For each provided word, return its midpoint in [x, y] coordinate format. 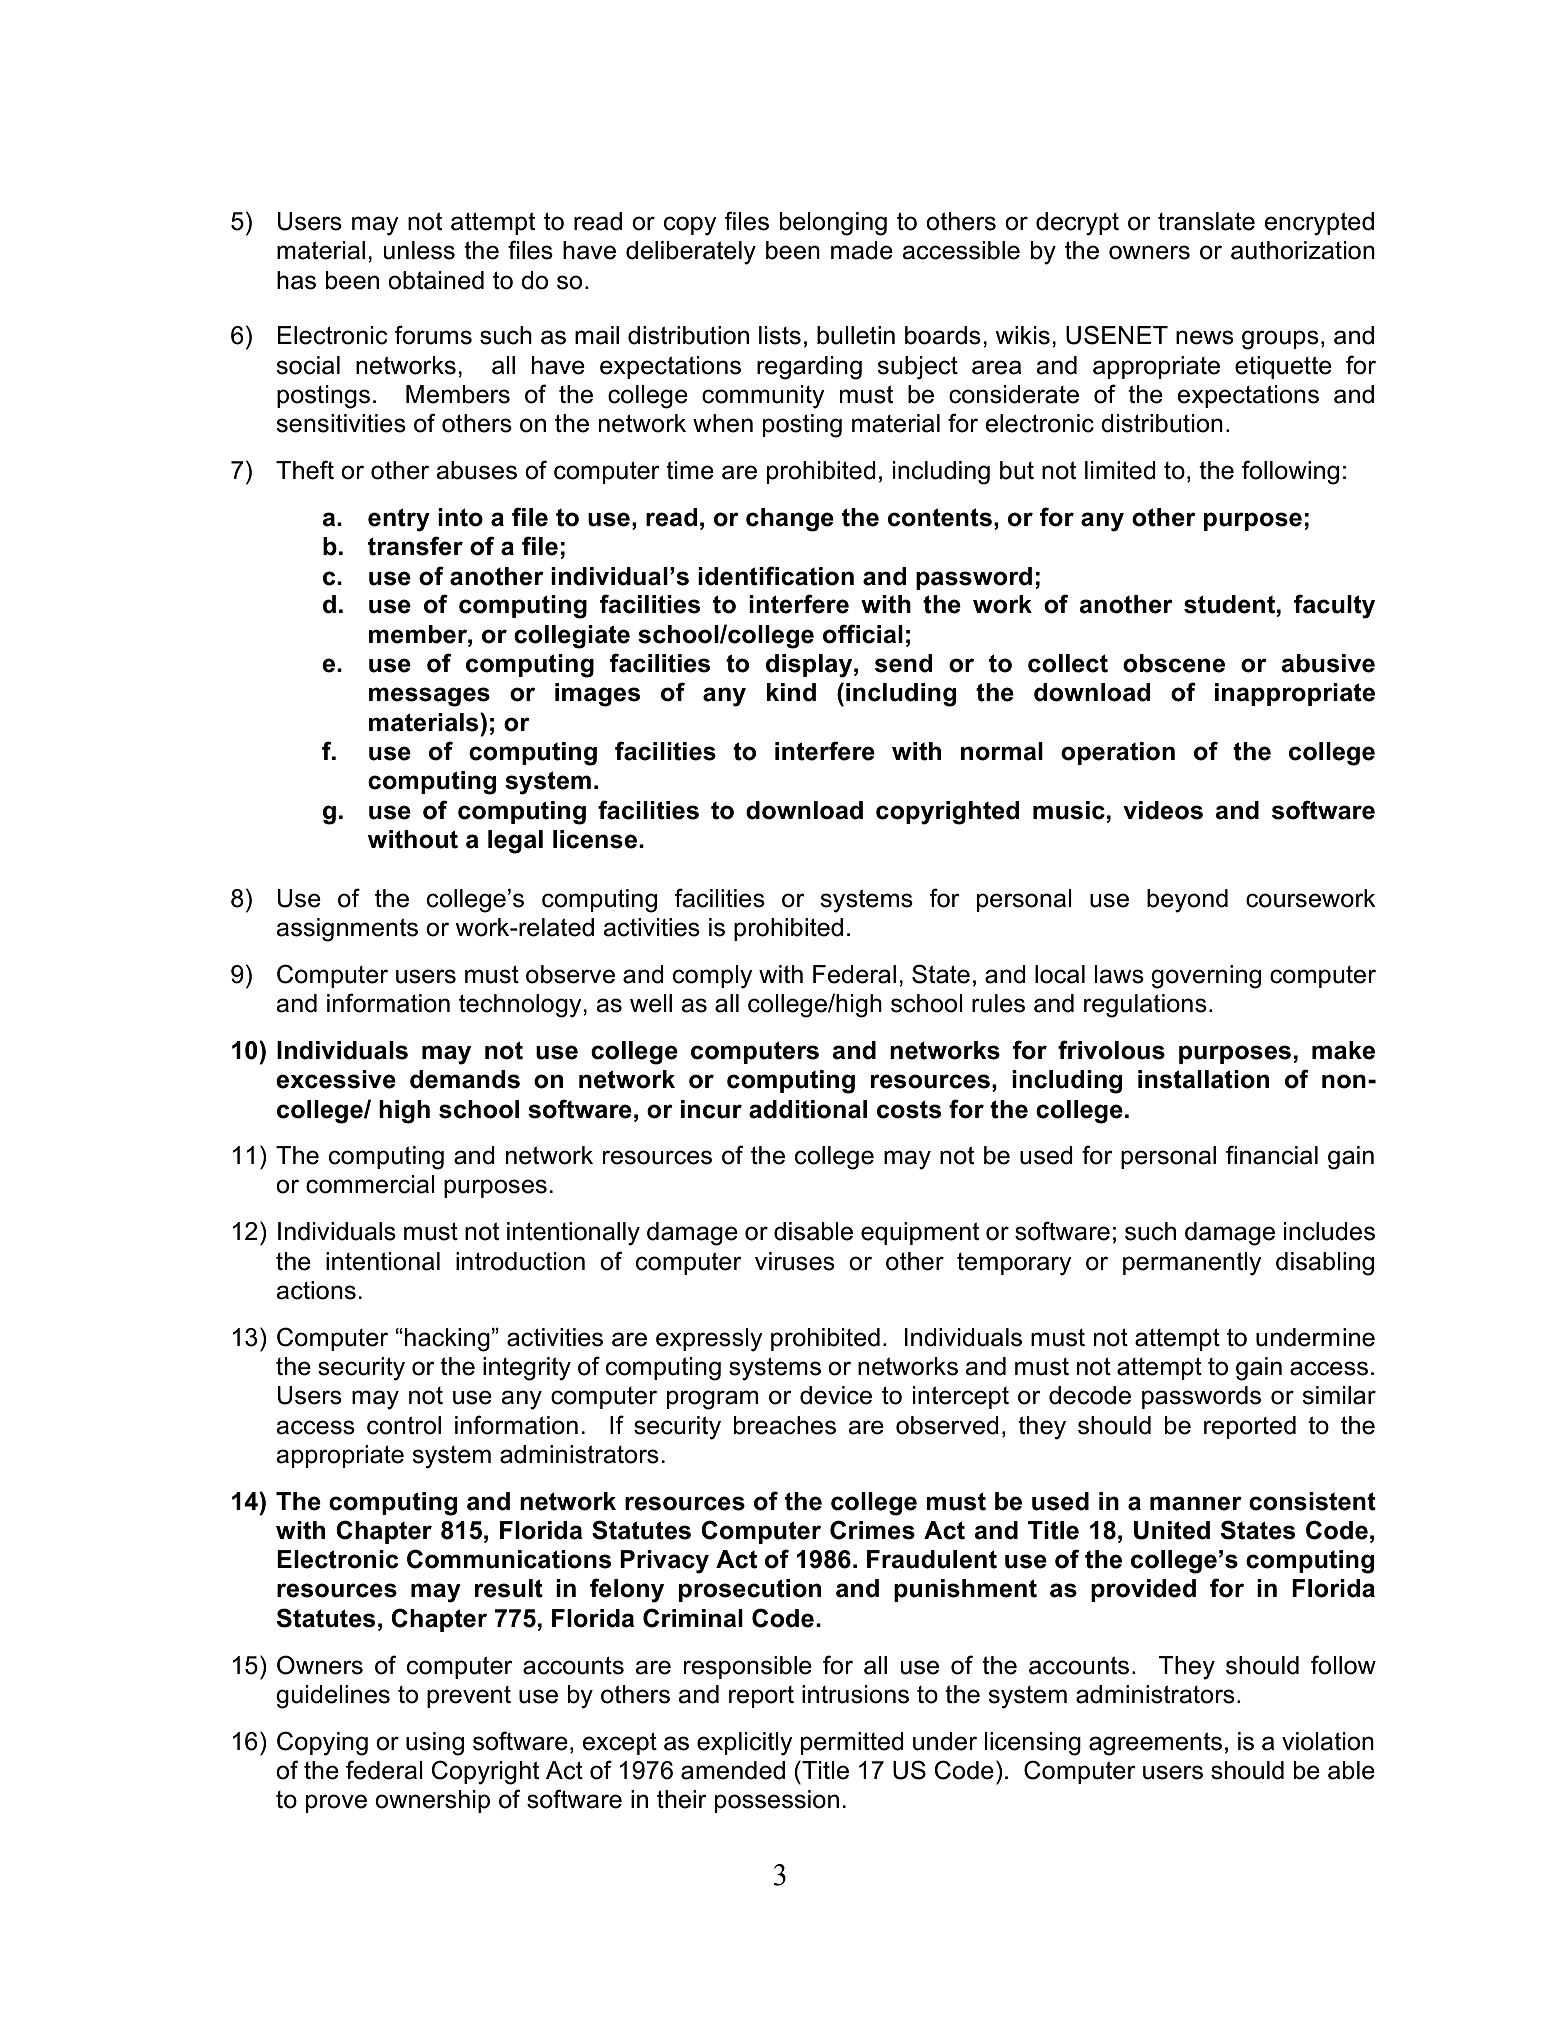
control [404, 1425]
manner [1196, 1503]
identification [776, 576]
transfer [415, 546]
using [435, 1744]
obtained [436, 280]
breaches [785, 1425]
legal [515, 842]
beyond [1187, 901]
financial [1272, 1155]
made [862, 250]
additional [808, 1109]
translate [1206, 221]
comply [713, 977]
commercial [370, 1184]
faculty [1334, 606]
